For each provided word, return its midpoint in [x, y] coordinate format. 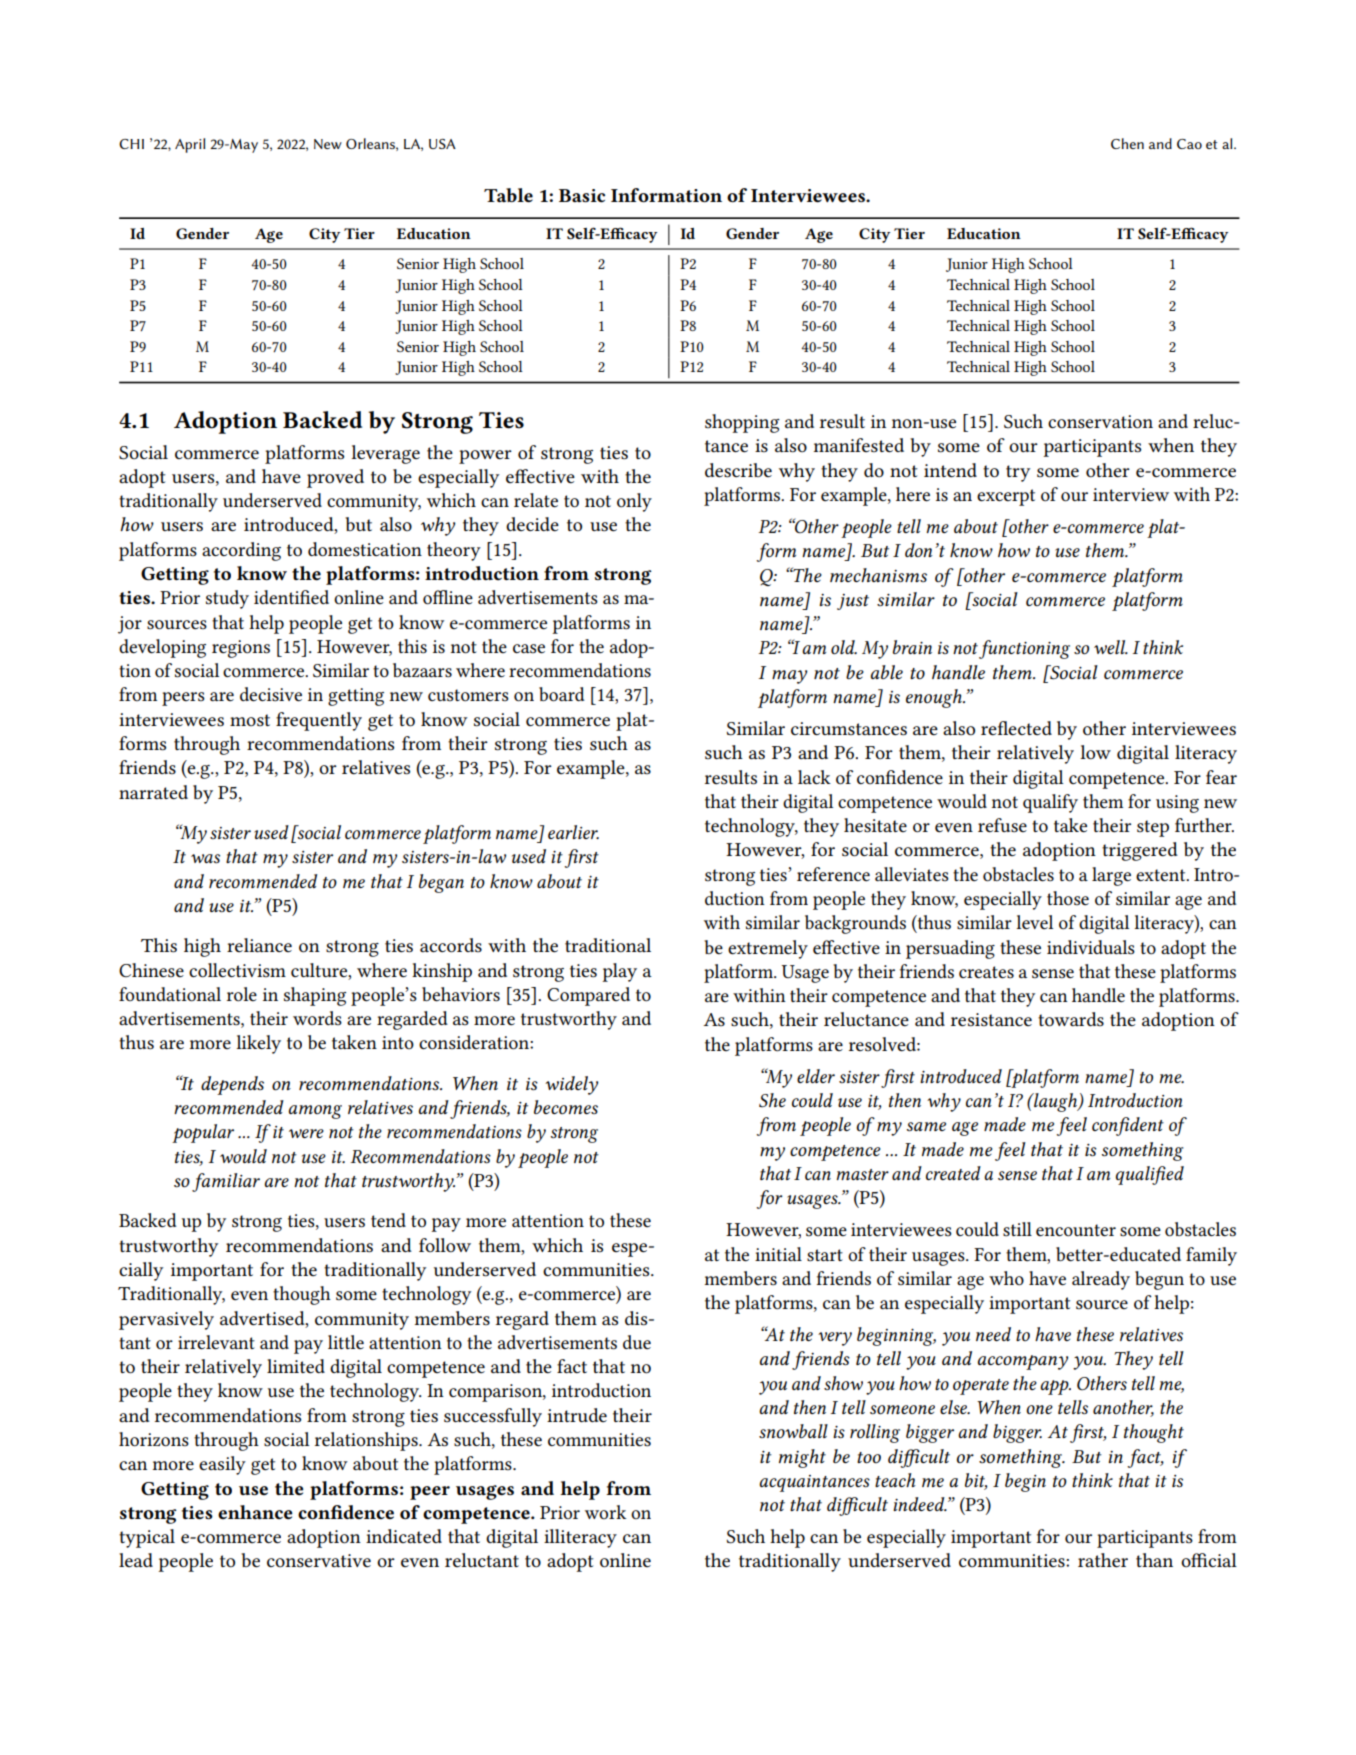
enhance [255, 1512]
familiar [226, 1182]
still [1017, 1229]
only [634, 502]
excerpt [1006, 497]
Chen [1127, 143]
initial [778, 1254]
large [1111, 876]
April [190, 145]
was [205, 859]
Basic [582, 196]
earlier [573, 832]
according [241, 551]
